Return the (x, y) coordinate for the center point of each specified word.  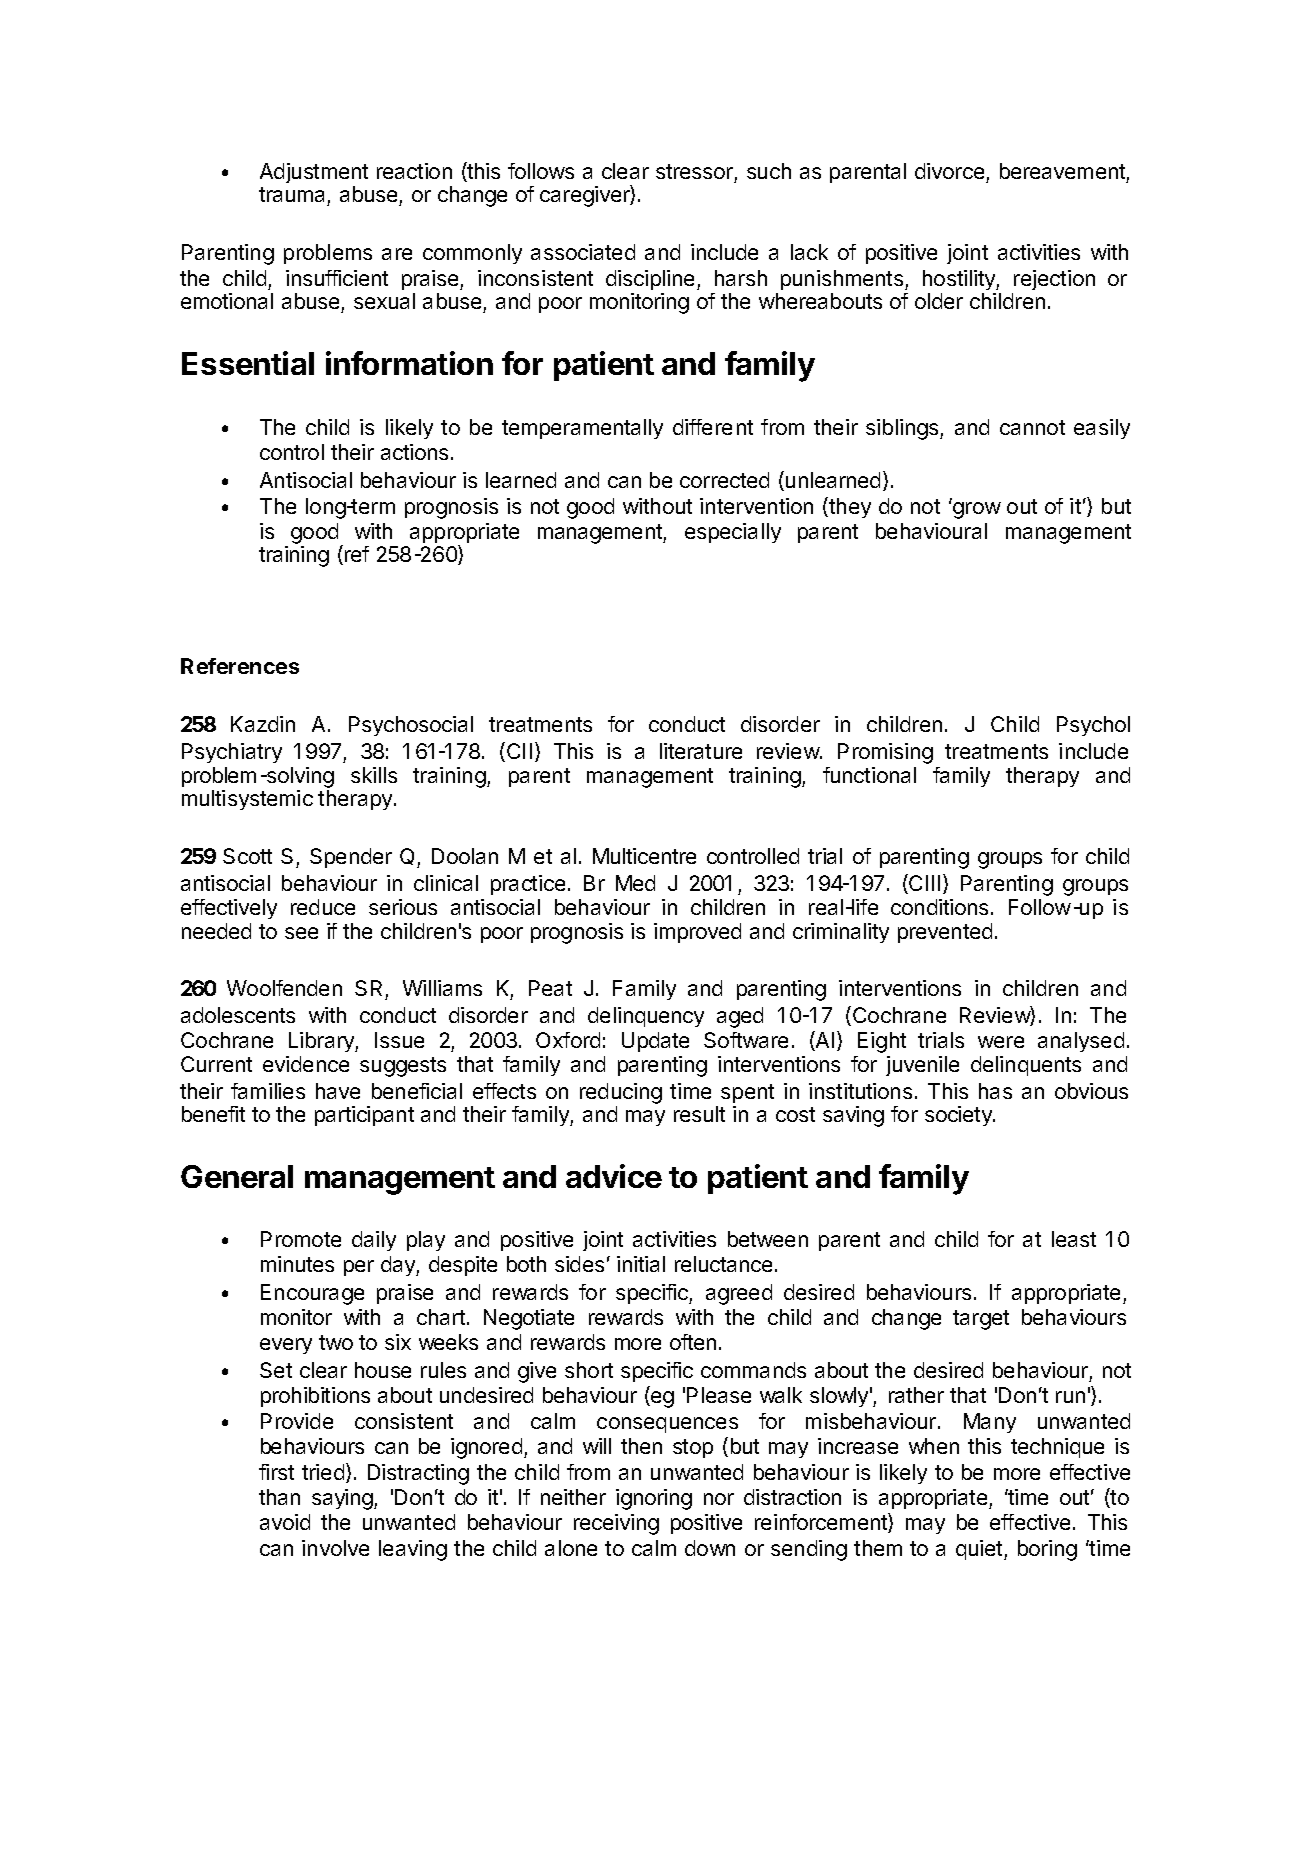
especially (733, 533)
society (959, 1116)
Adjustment (314, 173)
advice (614, 1176)
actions (414, 452)
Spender (351, 858)
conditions (939, 907)
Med (635, 883)
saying (343, 1499)
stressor (694, 171)
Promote (301, 1239)
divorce (949, 171)
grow (977, 510)
